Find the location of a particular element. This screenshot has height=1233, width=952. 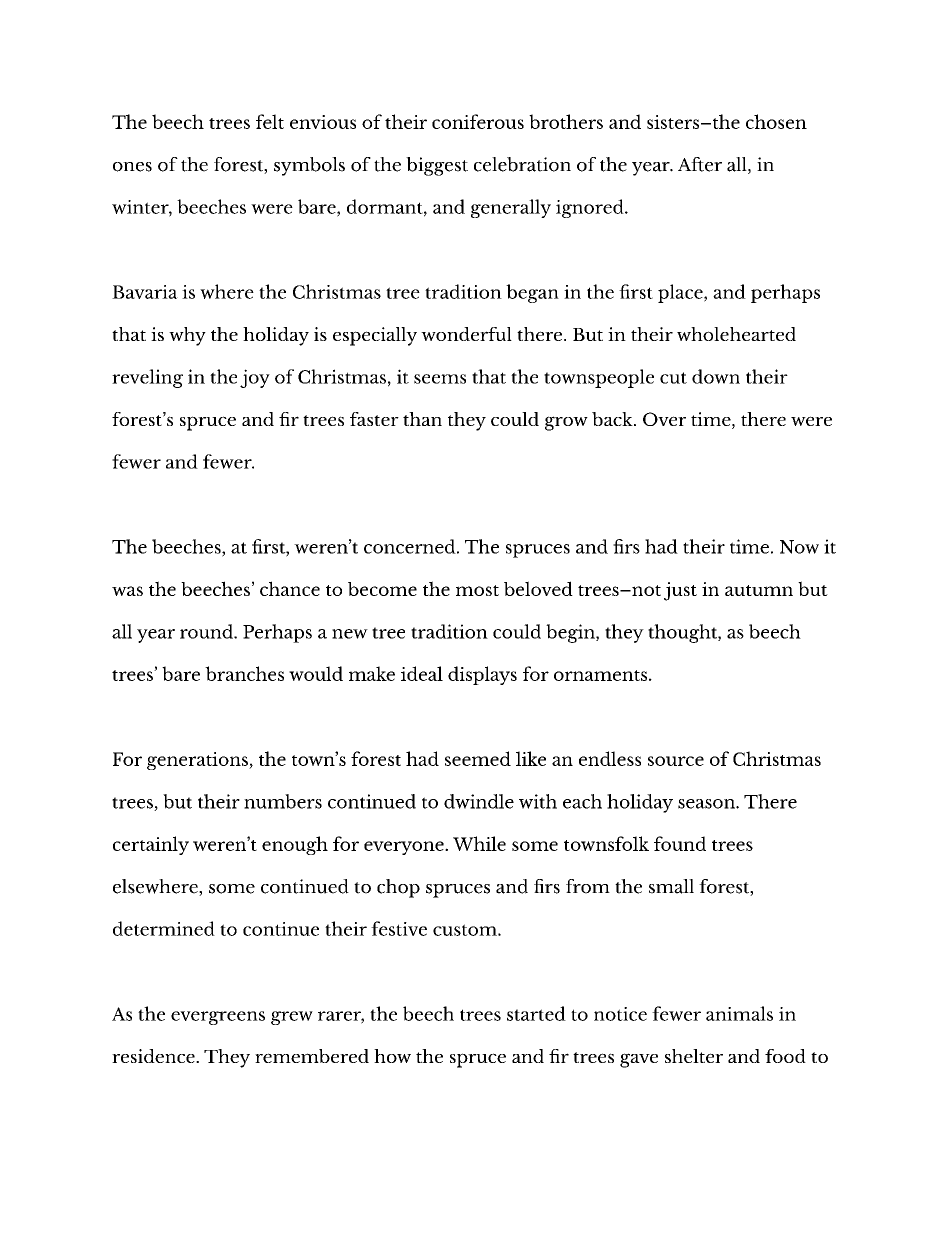

generations is located at coordinates (198, 761).
